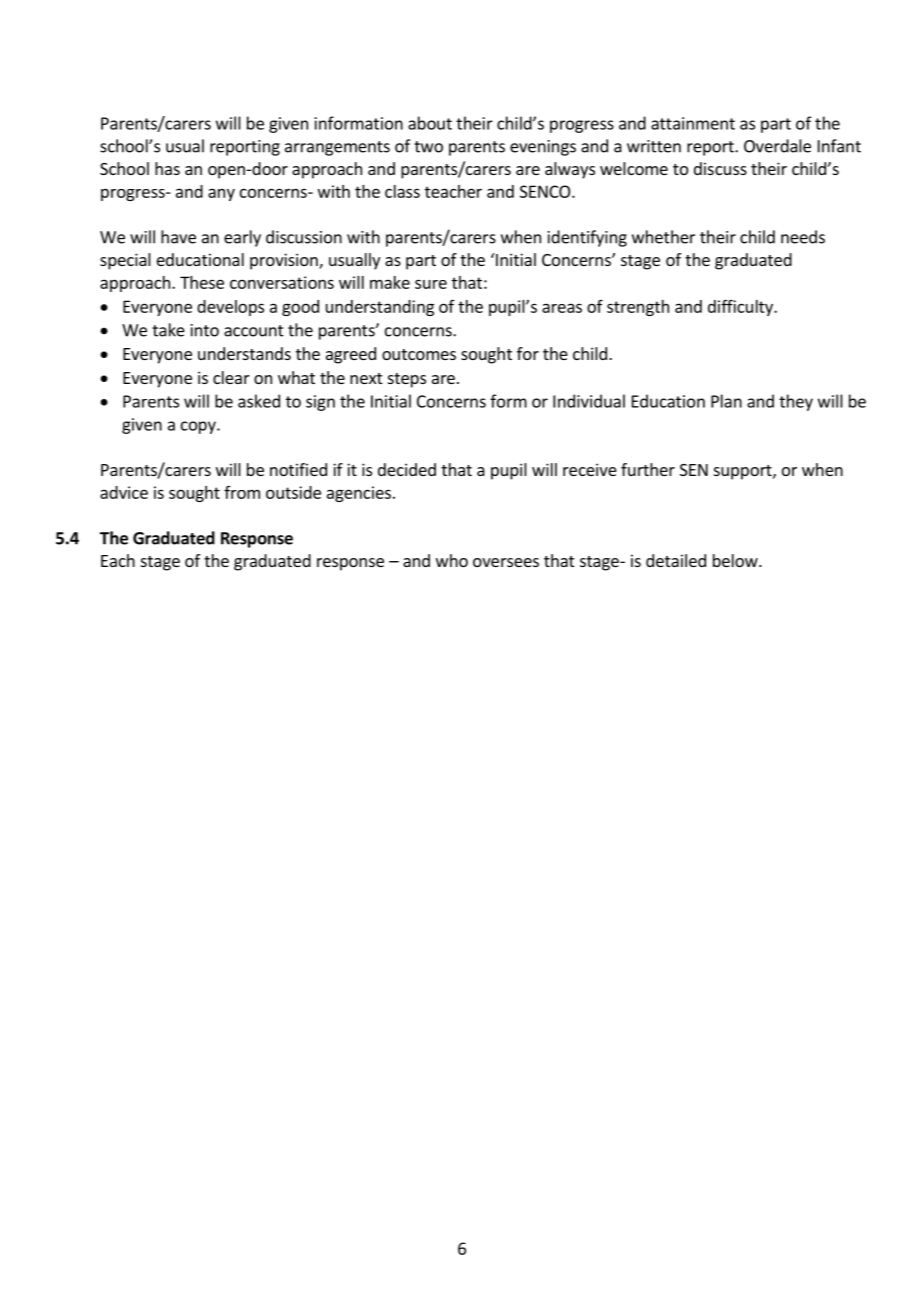  What do you see at coordinates (431, 284) in the screenshot?
I see `sure` at bounding box center [431, 284].
